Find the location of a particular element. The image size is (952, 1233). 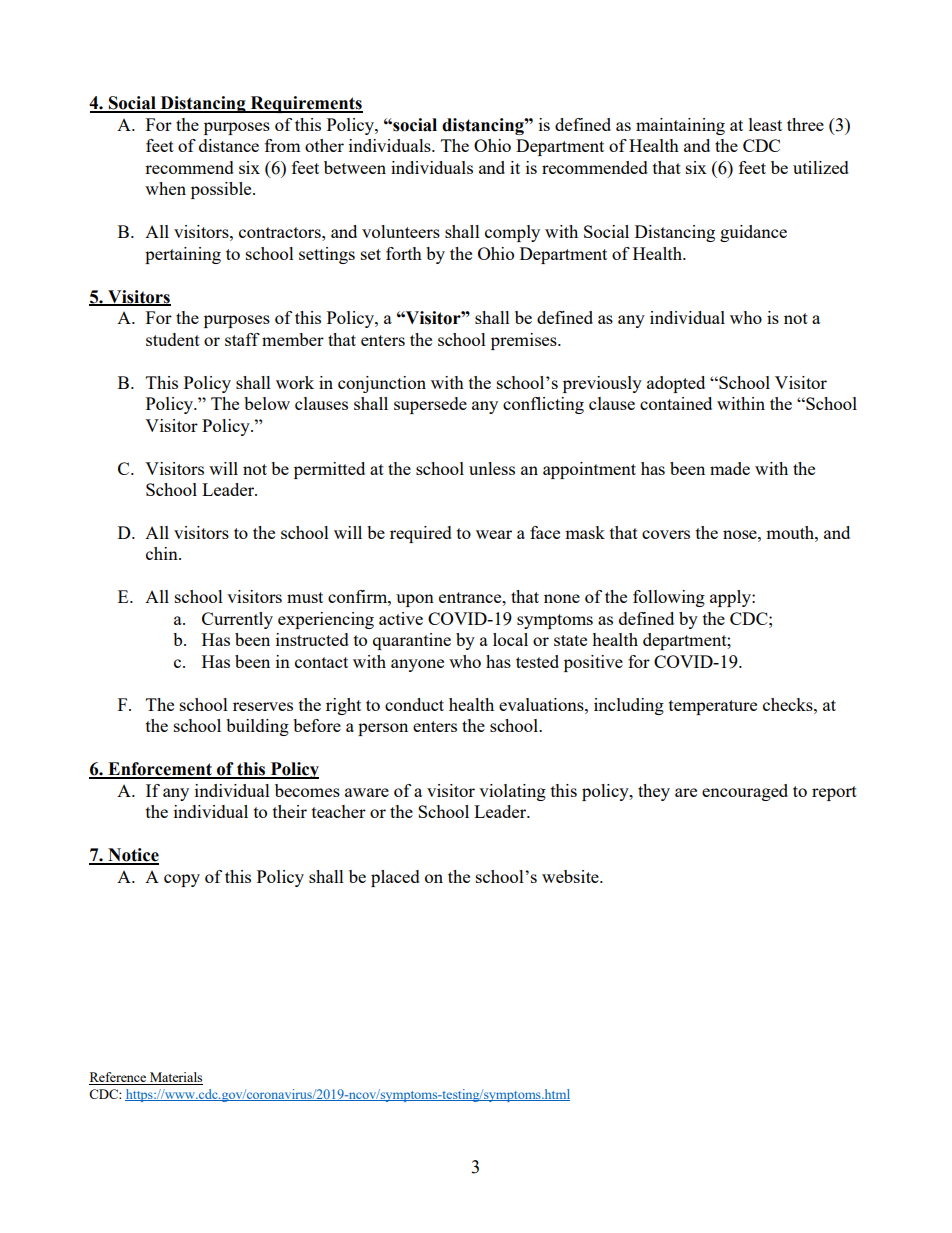

Materials is located at coordinates (175, 1078).
